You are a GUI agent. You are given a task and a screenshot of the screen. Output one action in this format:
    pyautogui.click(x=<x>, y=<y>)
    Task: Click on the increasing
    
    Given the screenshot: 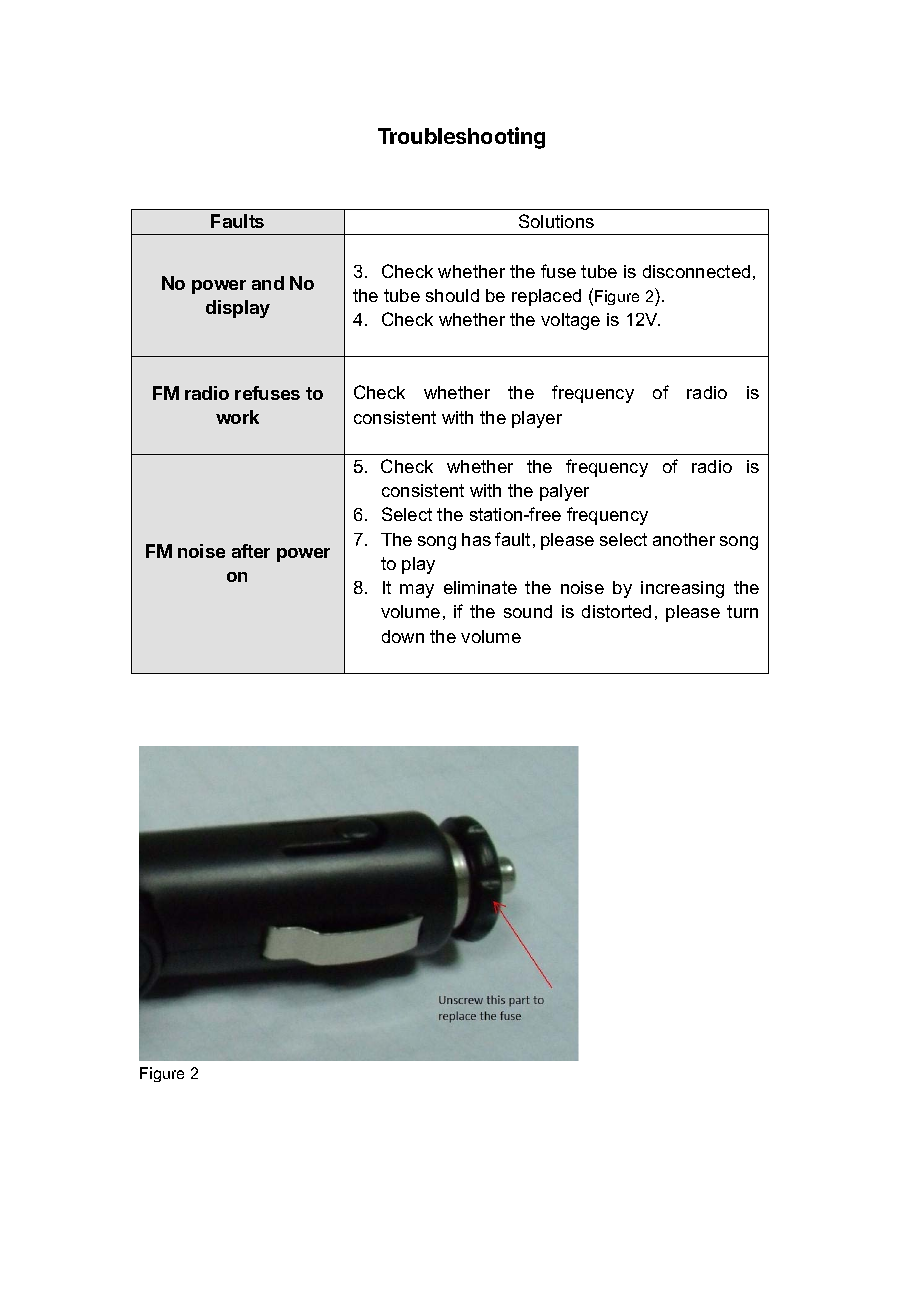 What is the action you would take?
    pyautogui.click(x=682, y=589)
